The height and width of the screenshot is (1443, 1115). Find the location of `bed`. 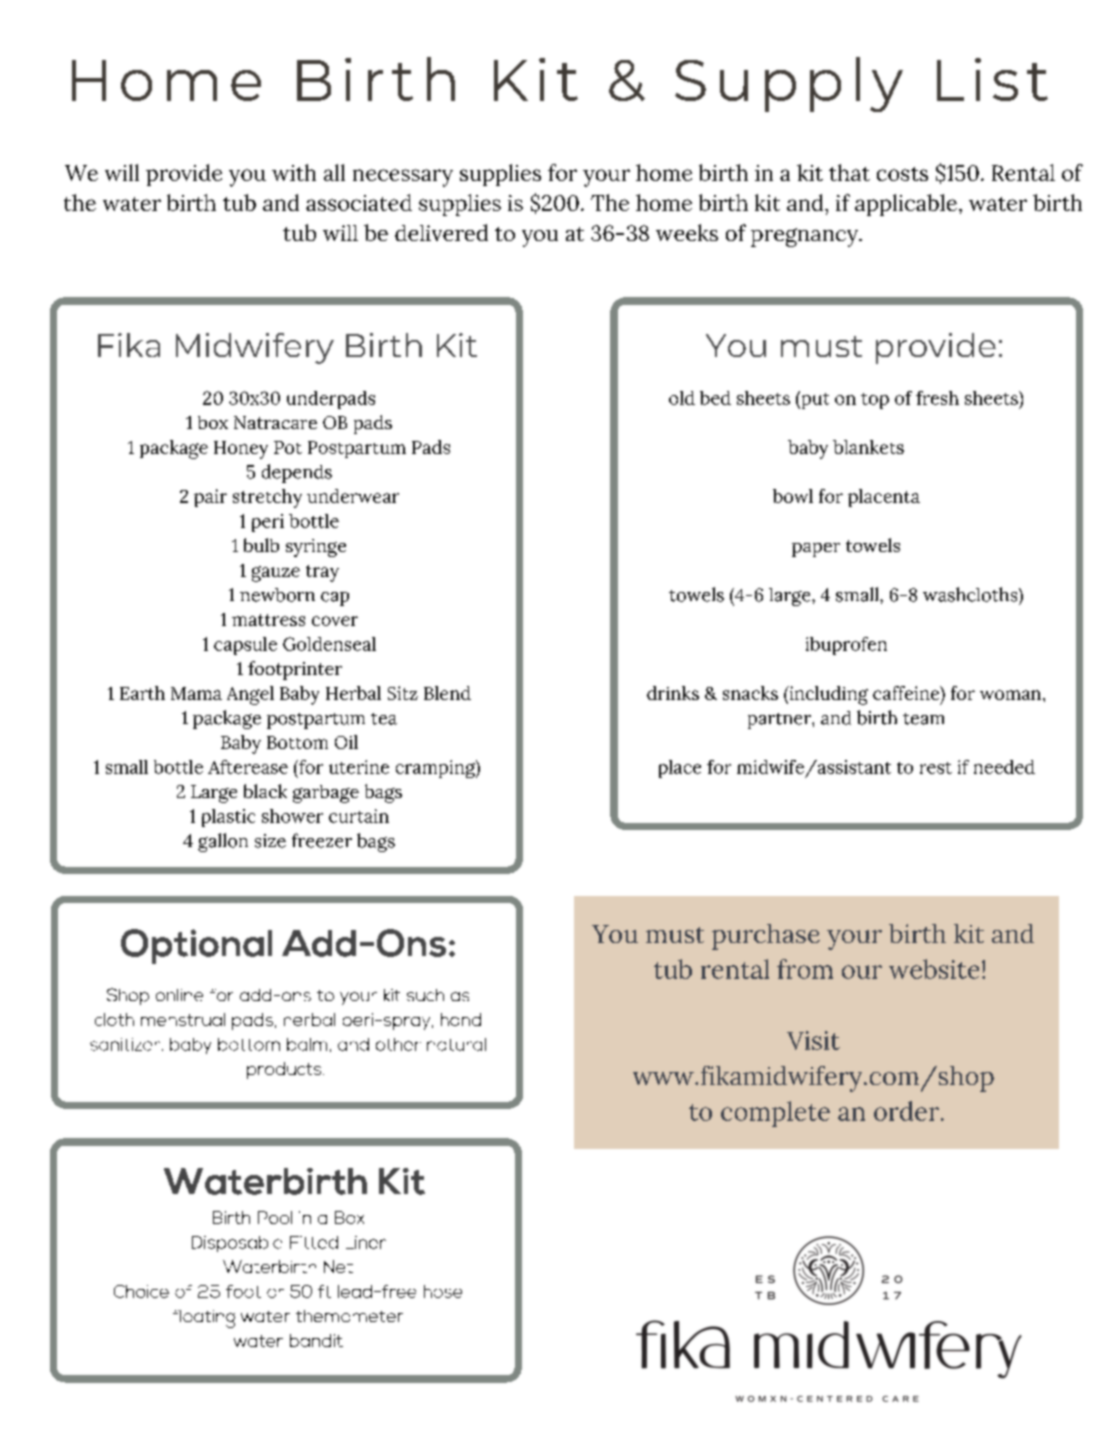

bed is located at coordinates (715, 398).
